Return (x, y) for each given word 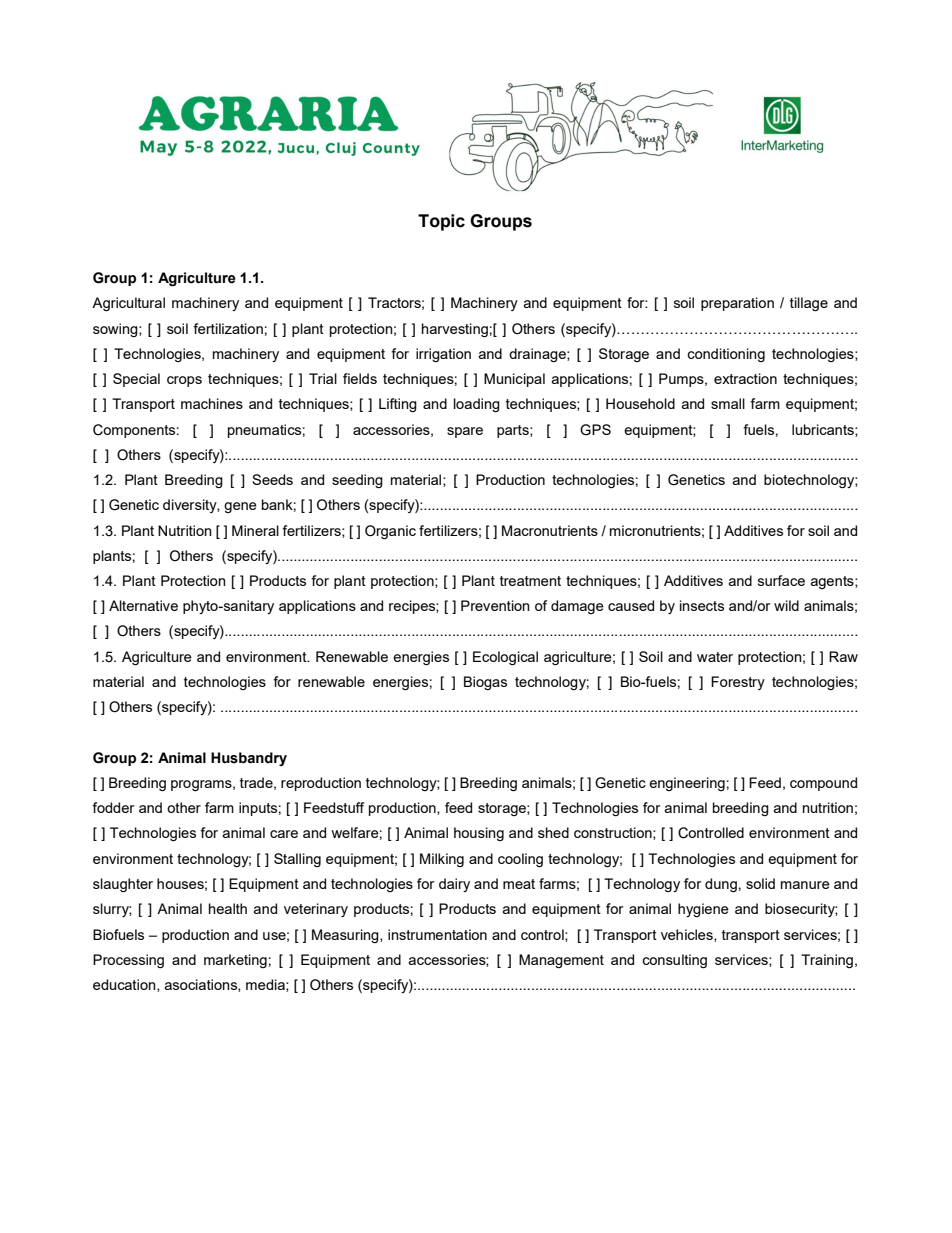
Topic (441, 222)
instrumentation (437, 934)
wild (786, 605)
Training (827, 961)
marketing (235, 961)
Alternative (143, 605)
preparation (737, 304)
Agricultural (128, 304)
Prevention (495, 605)
